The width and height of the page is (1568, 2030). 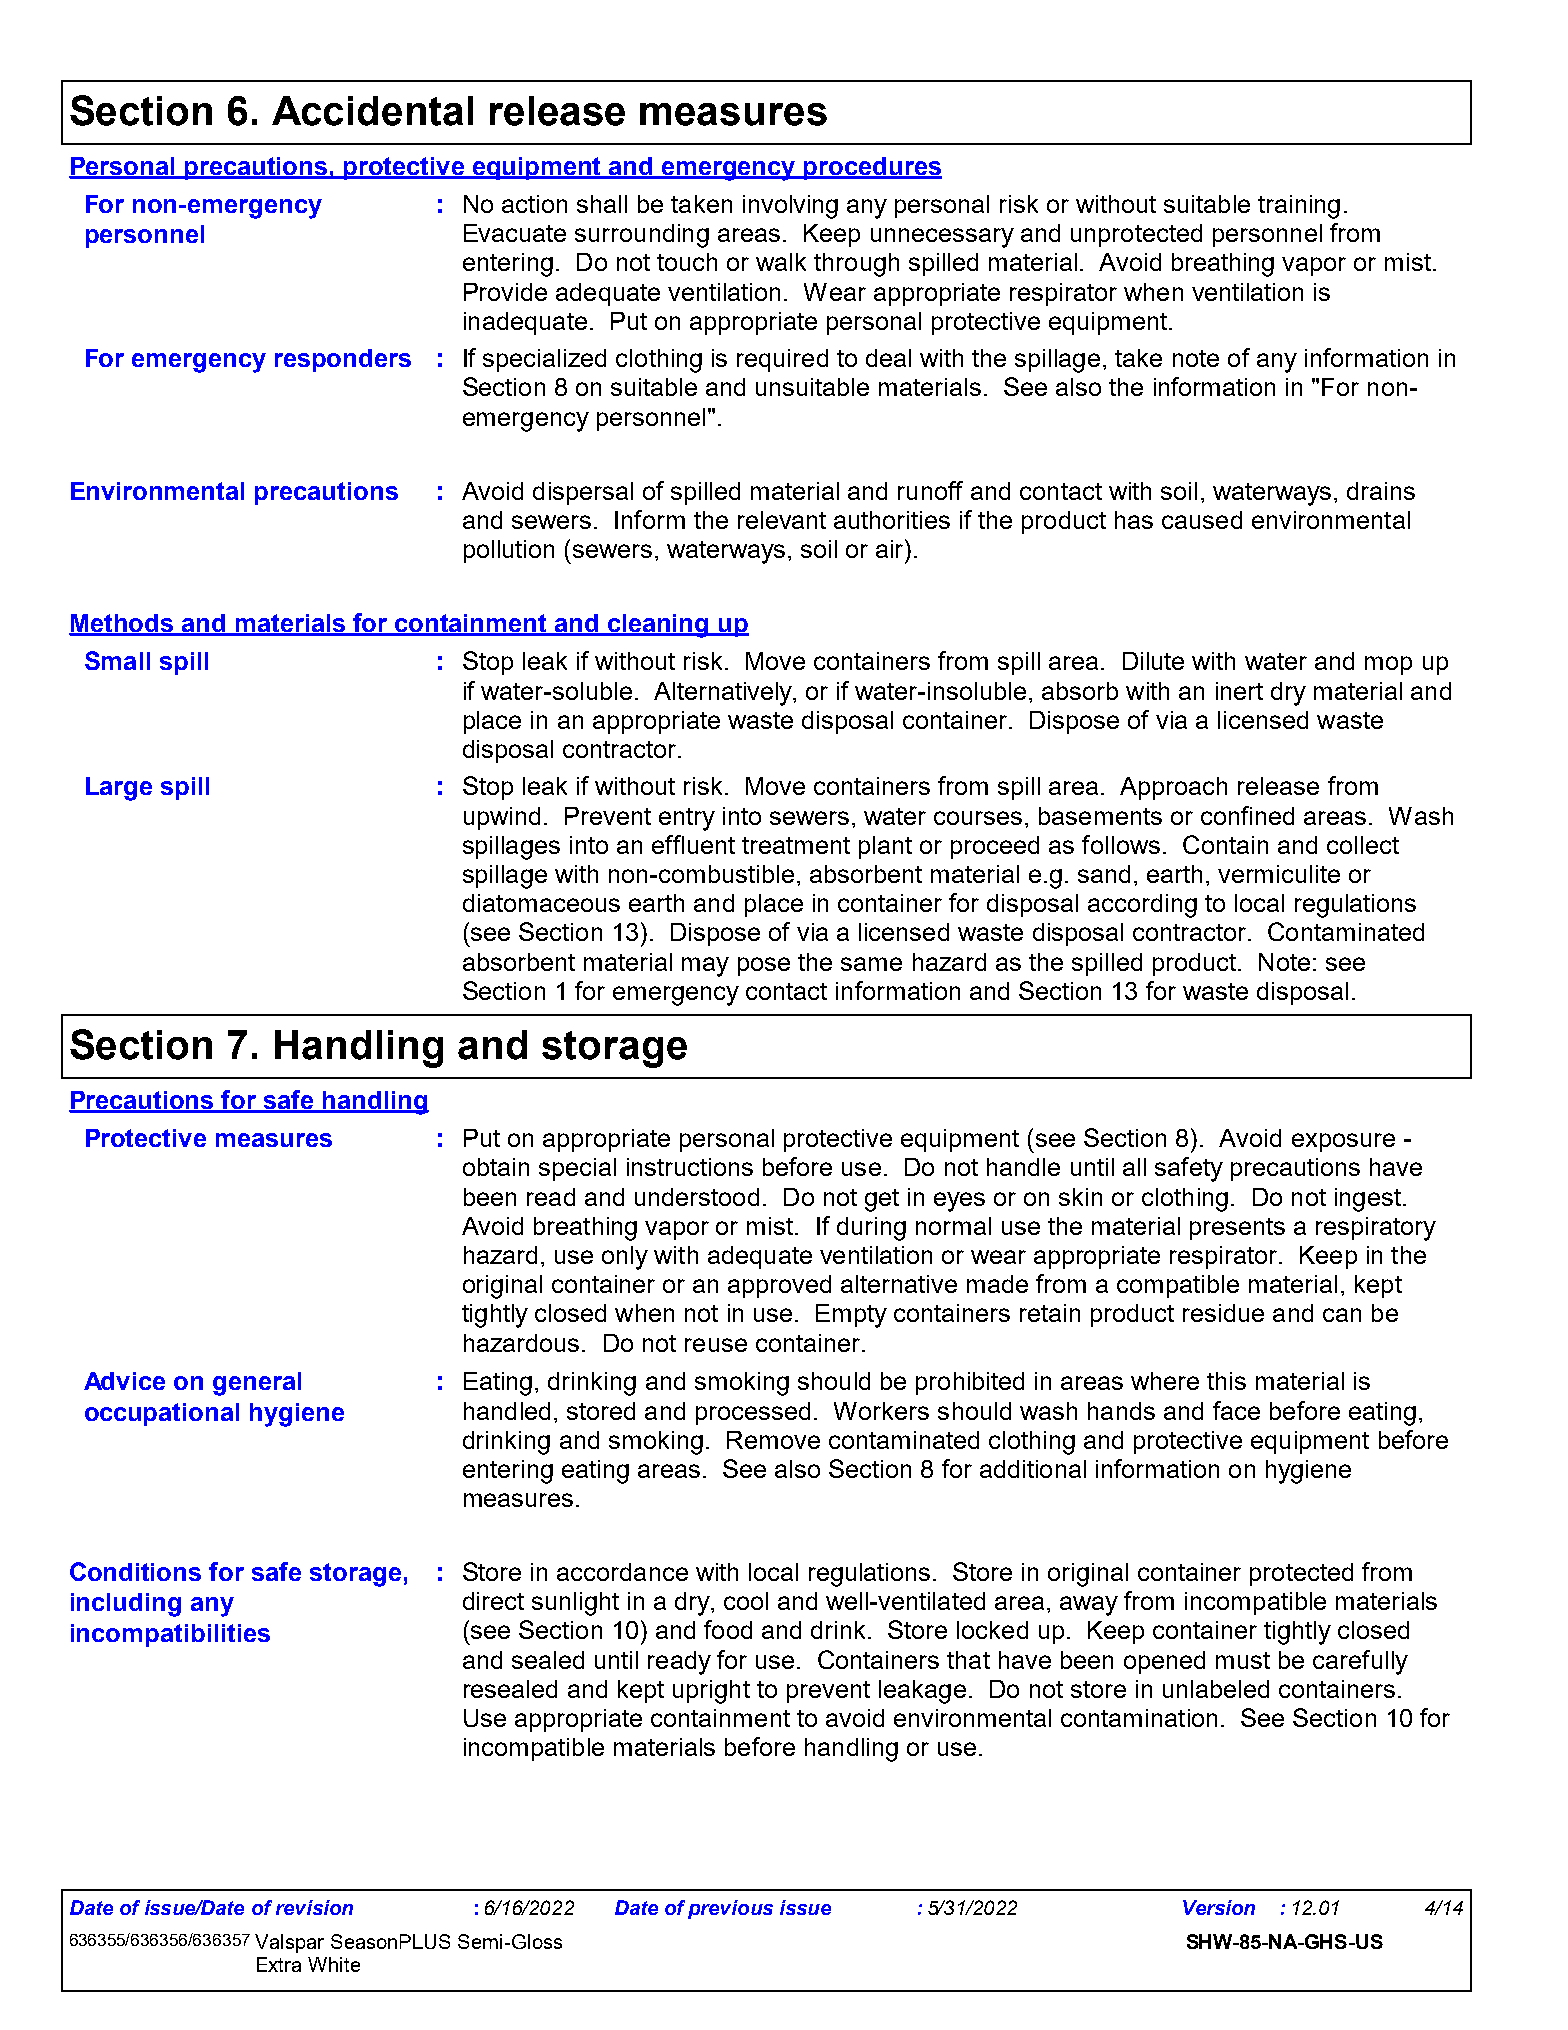 What do you see at coordinates (705, 967) in the page?
I see `may` at bounding box center [705, 967].
